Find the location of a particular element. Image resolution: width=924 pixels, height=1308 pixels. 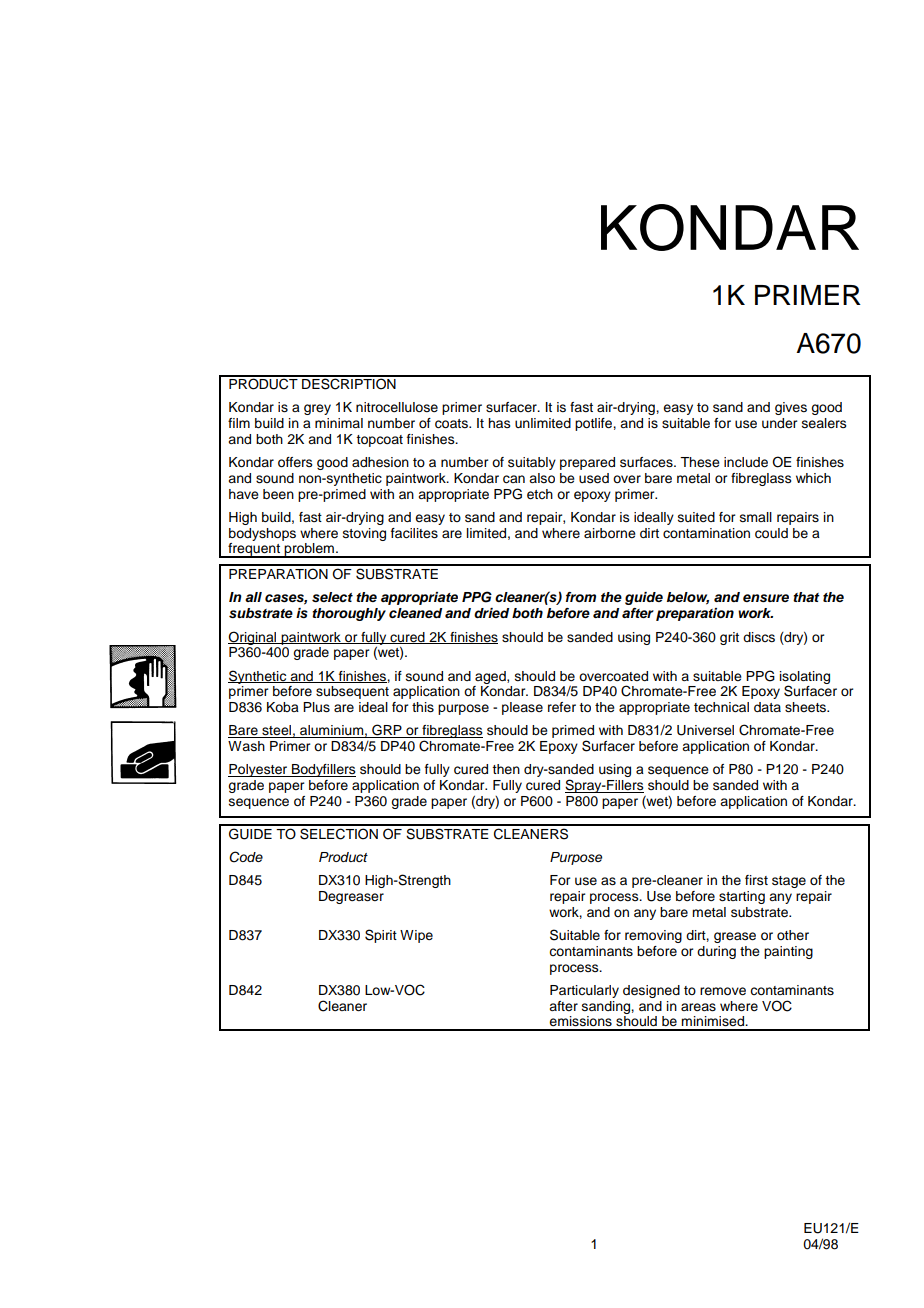

remove is located at coordinates (723, 991).
